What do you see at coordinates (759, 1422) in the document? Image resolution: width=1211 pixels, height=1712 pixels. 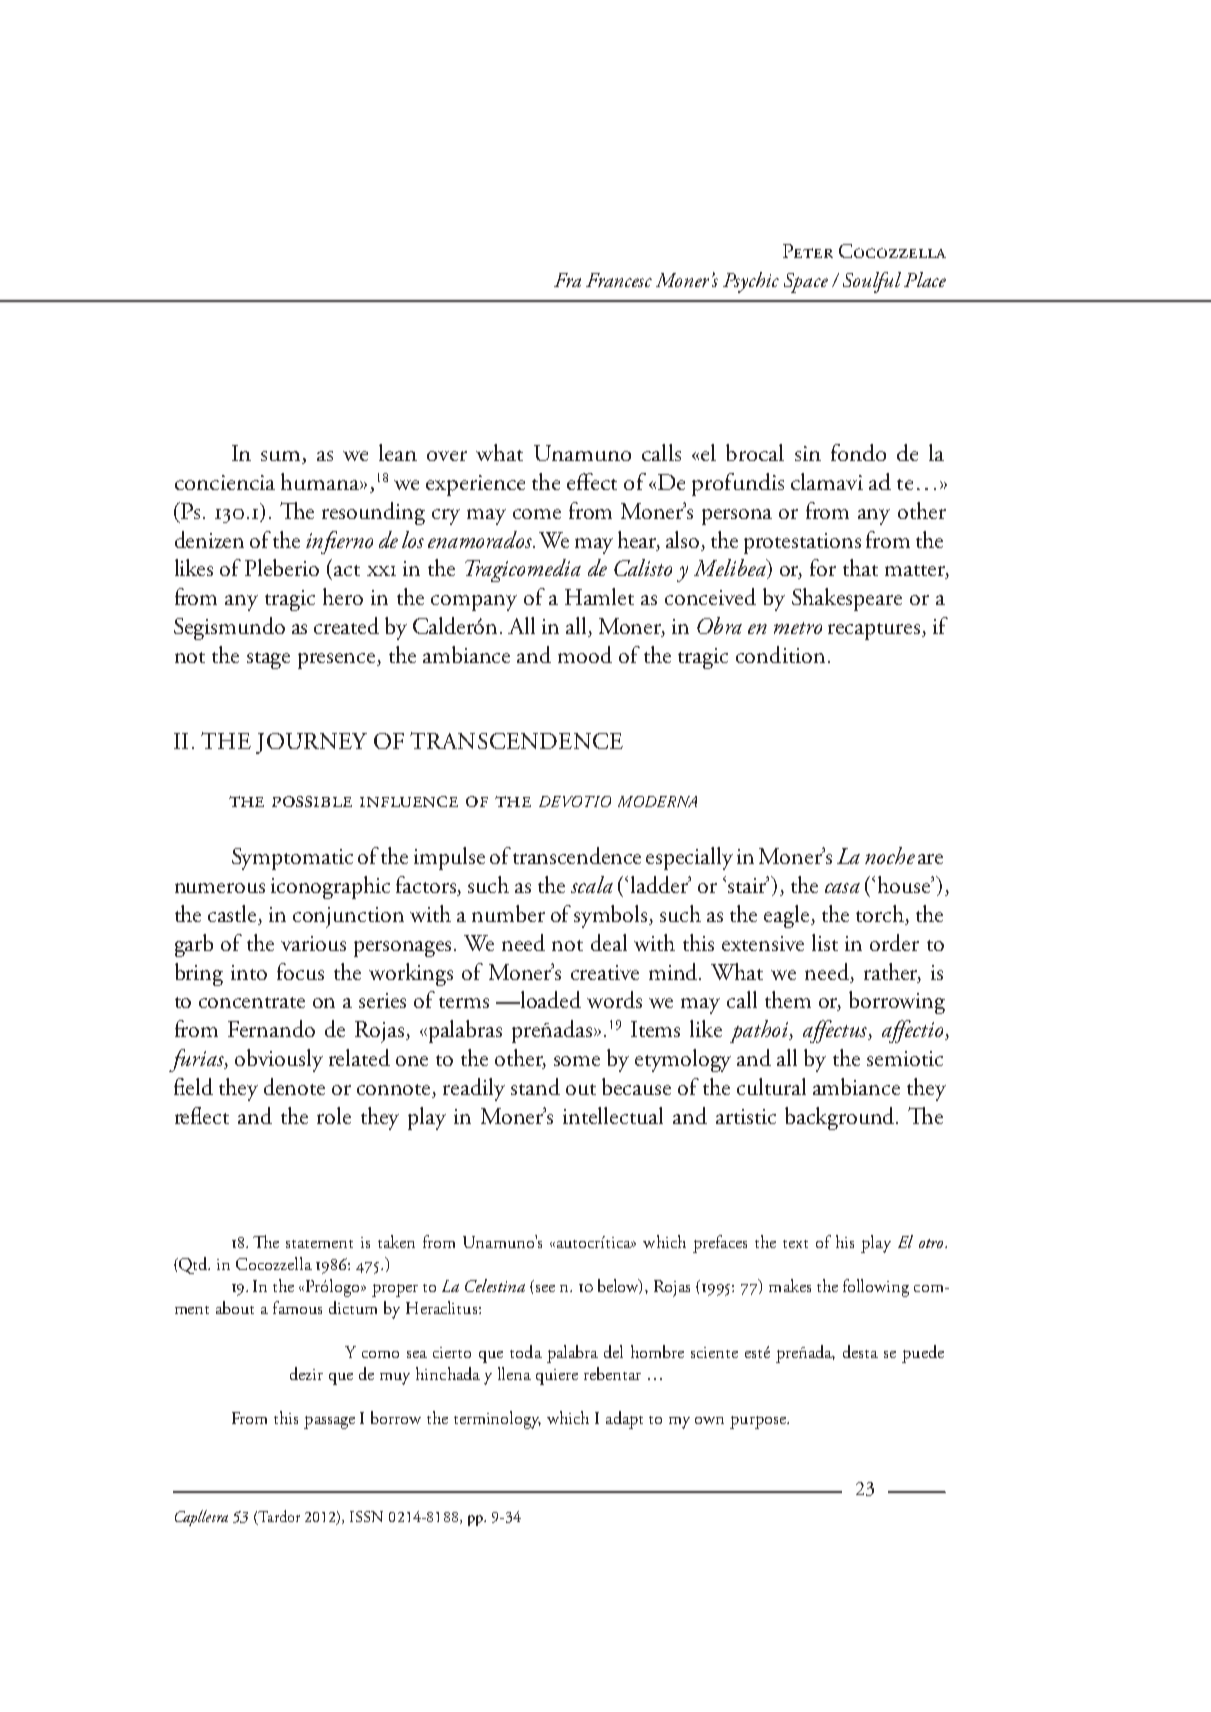 I see `purpose` at bounding box center [759, 1422].
